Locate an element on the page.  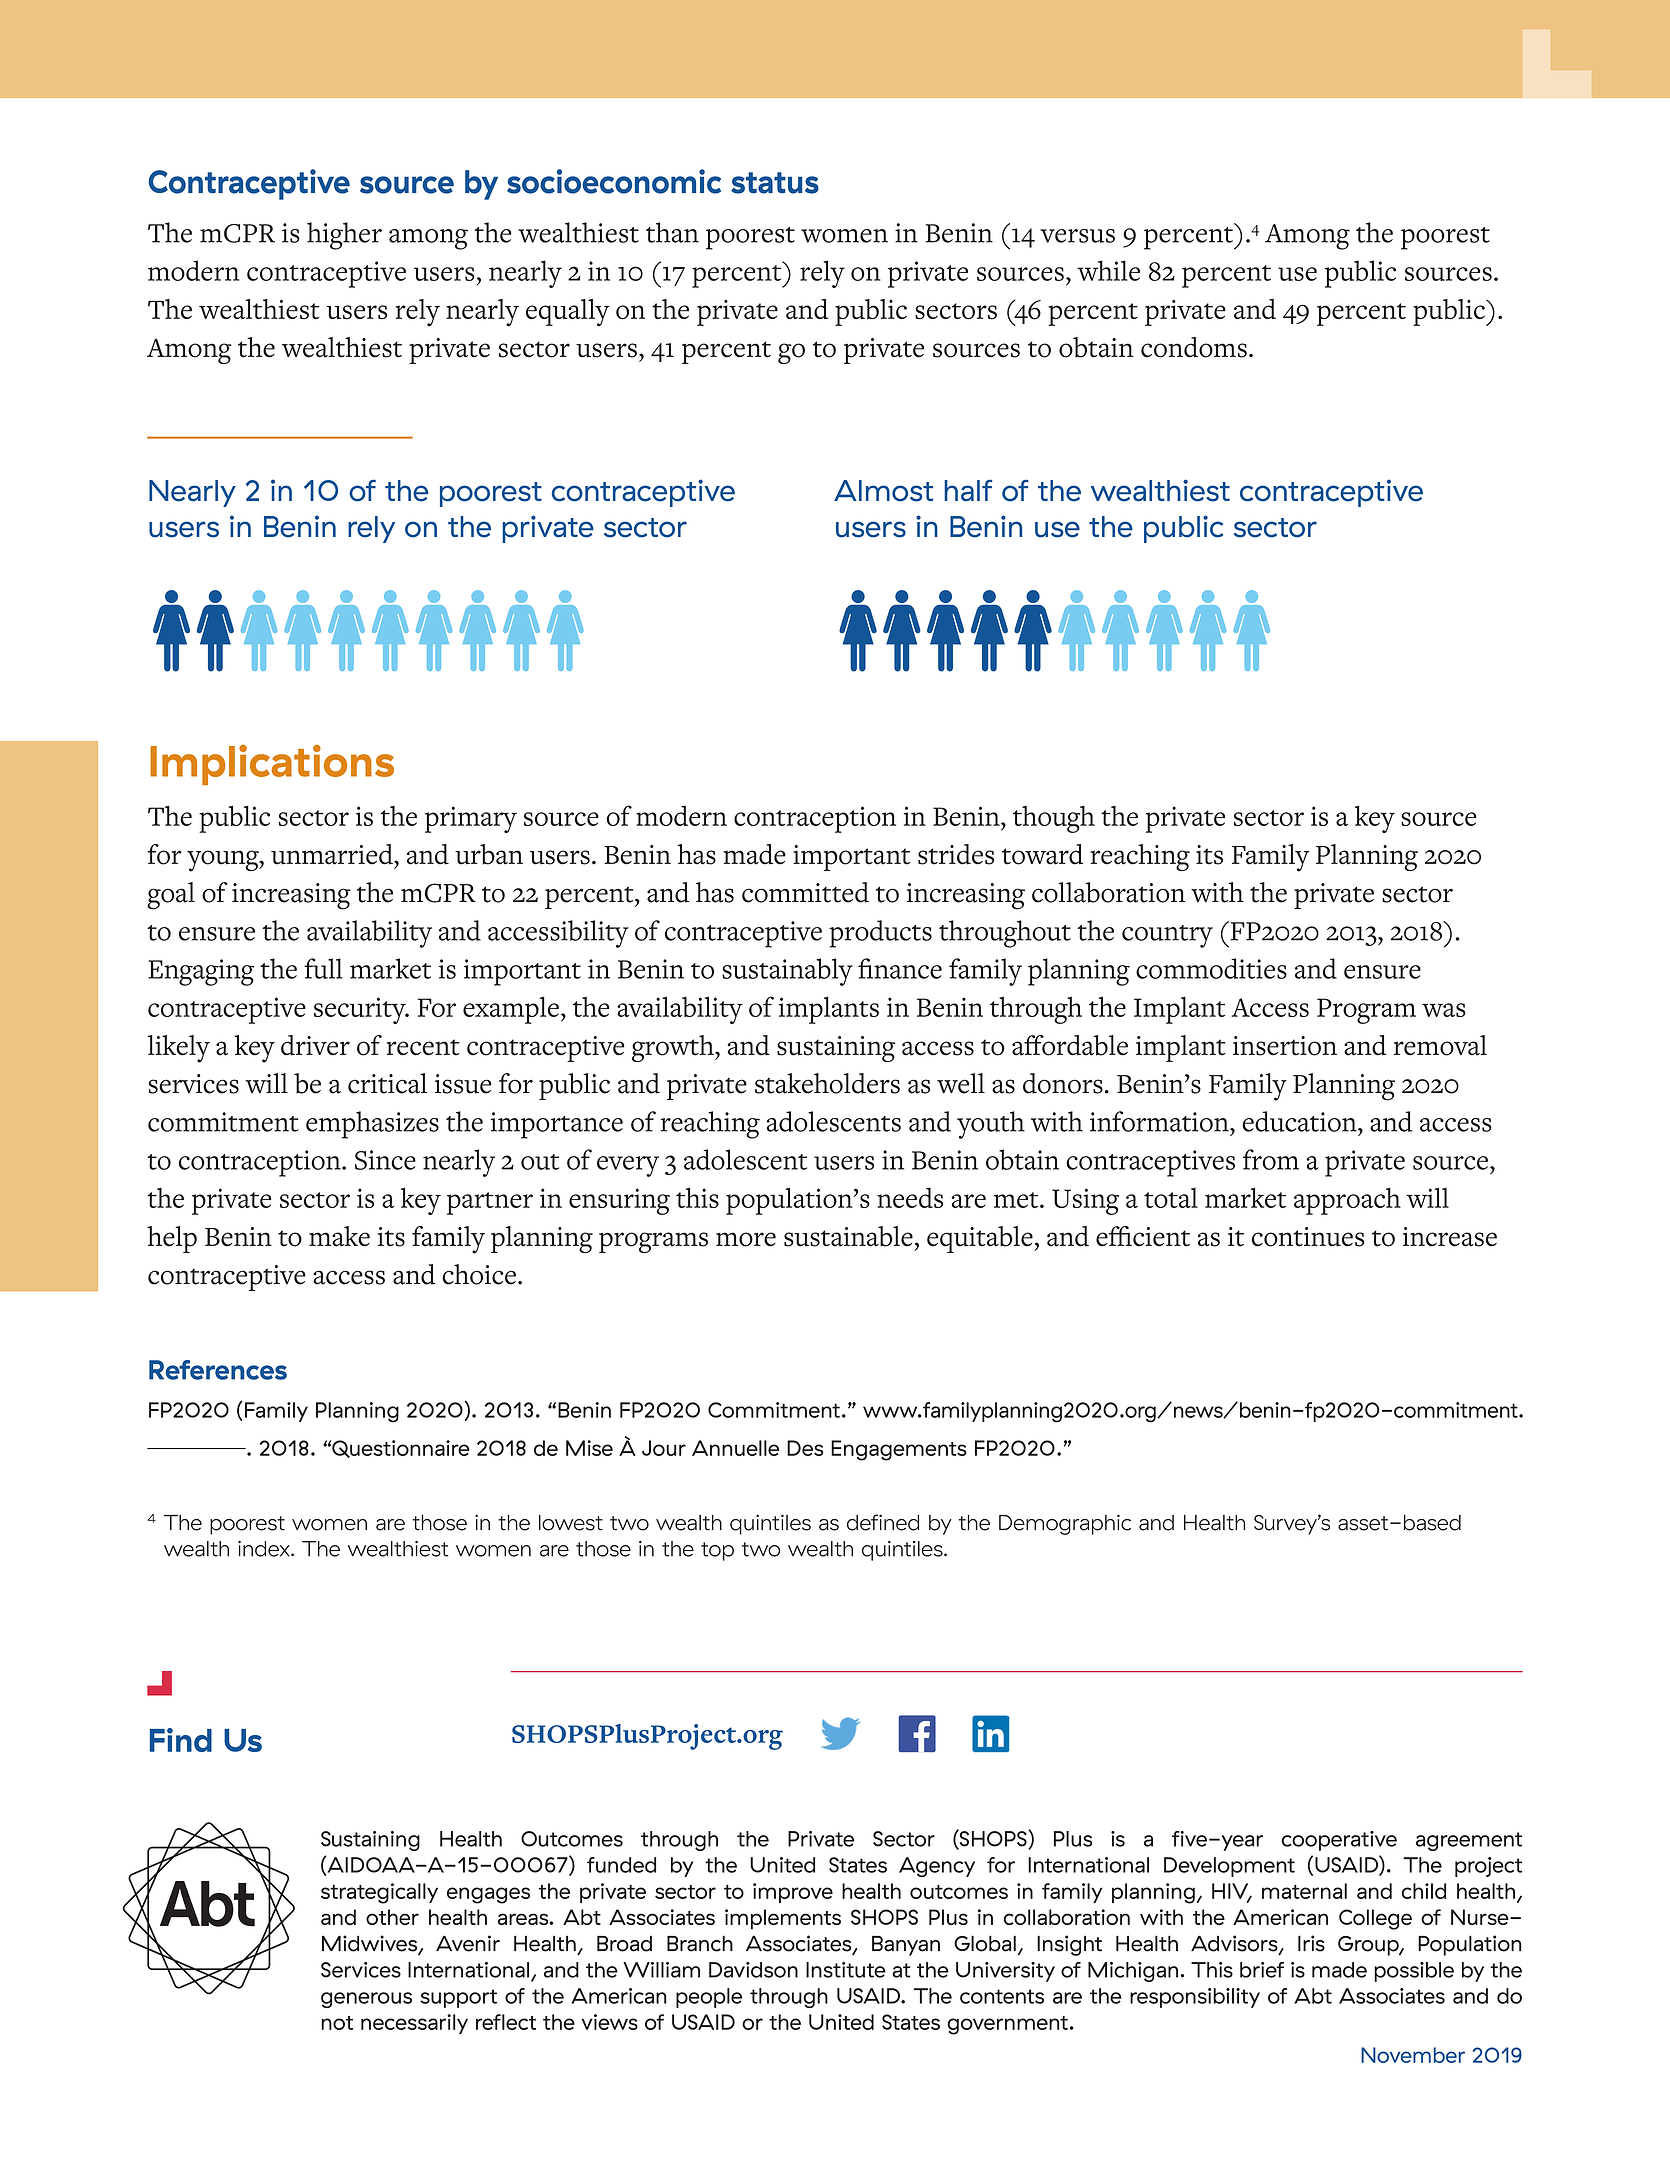
brief is located at coordinates (1262, 1970).
